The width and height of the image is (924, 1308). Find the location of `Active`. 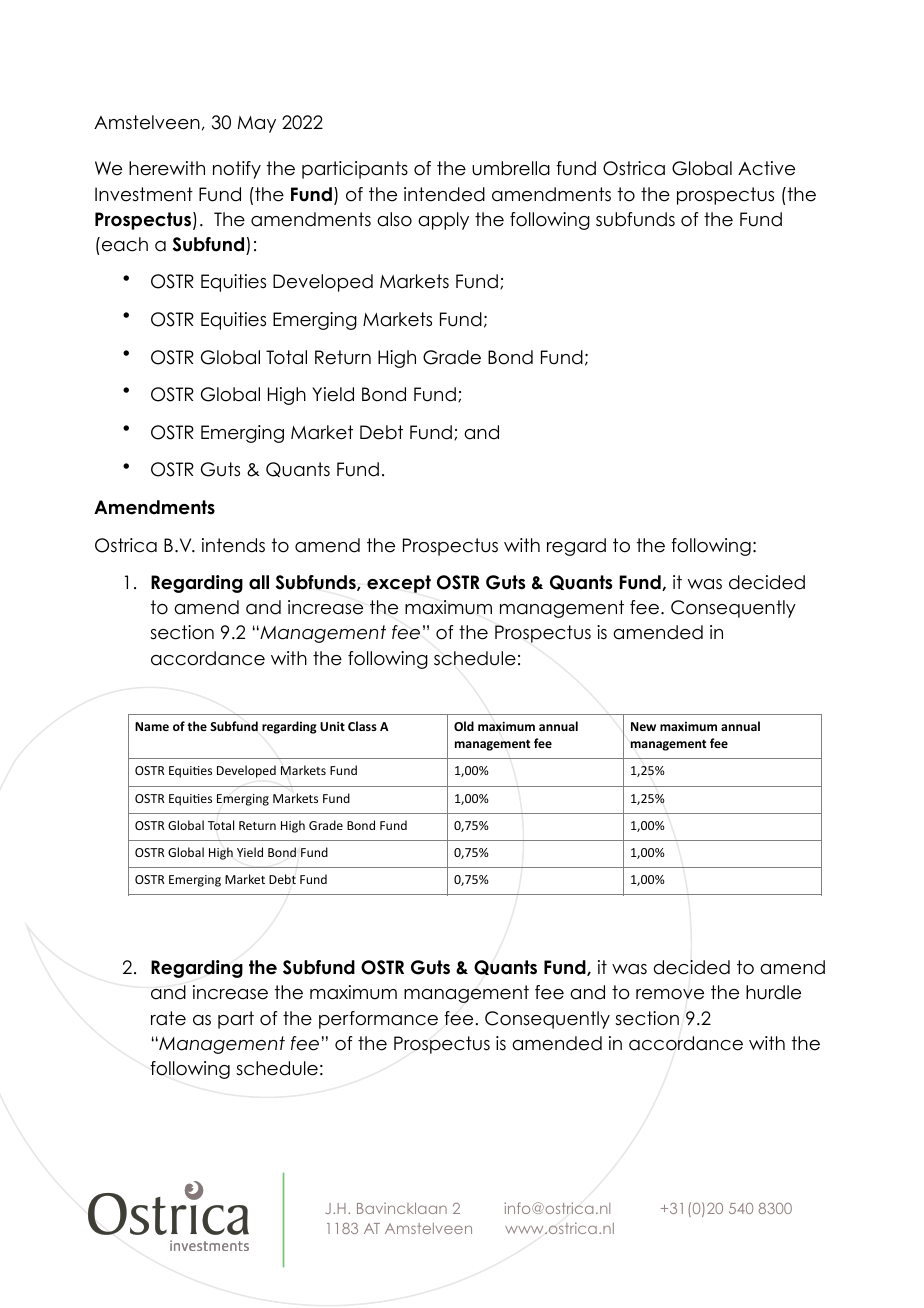

Active is located at coordinates (766, 168).
